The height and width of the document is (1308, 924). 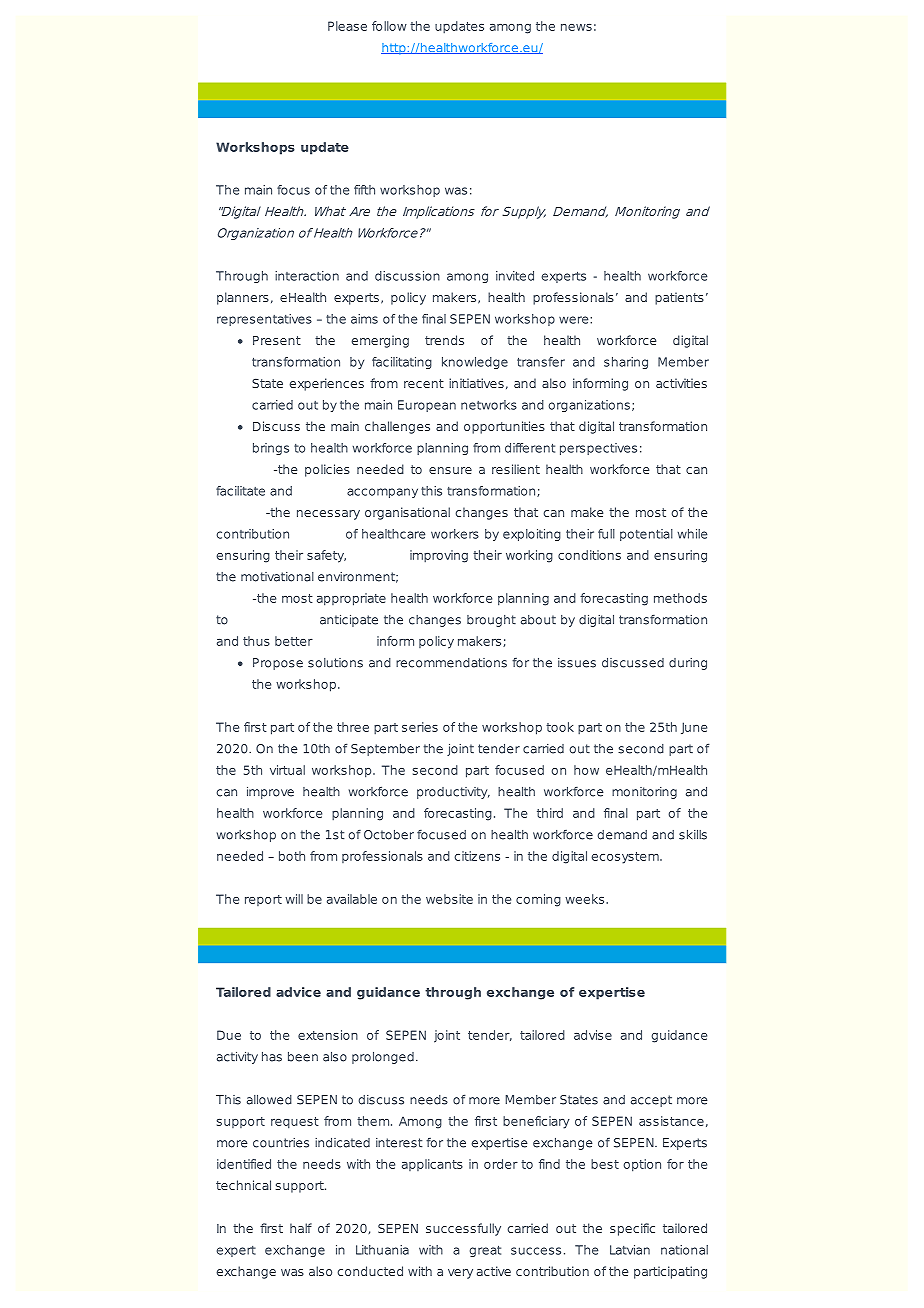 I want to click on half, so click(x=301, y=1228).
